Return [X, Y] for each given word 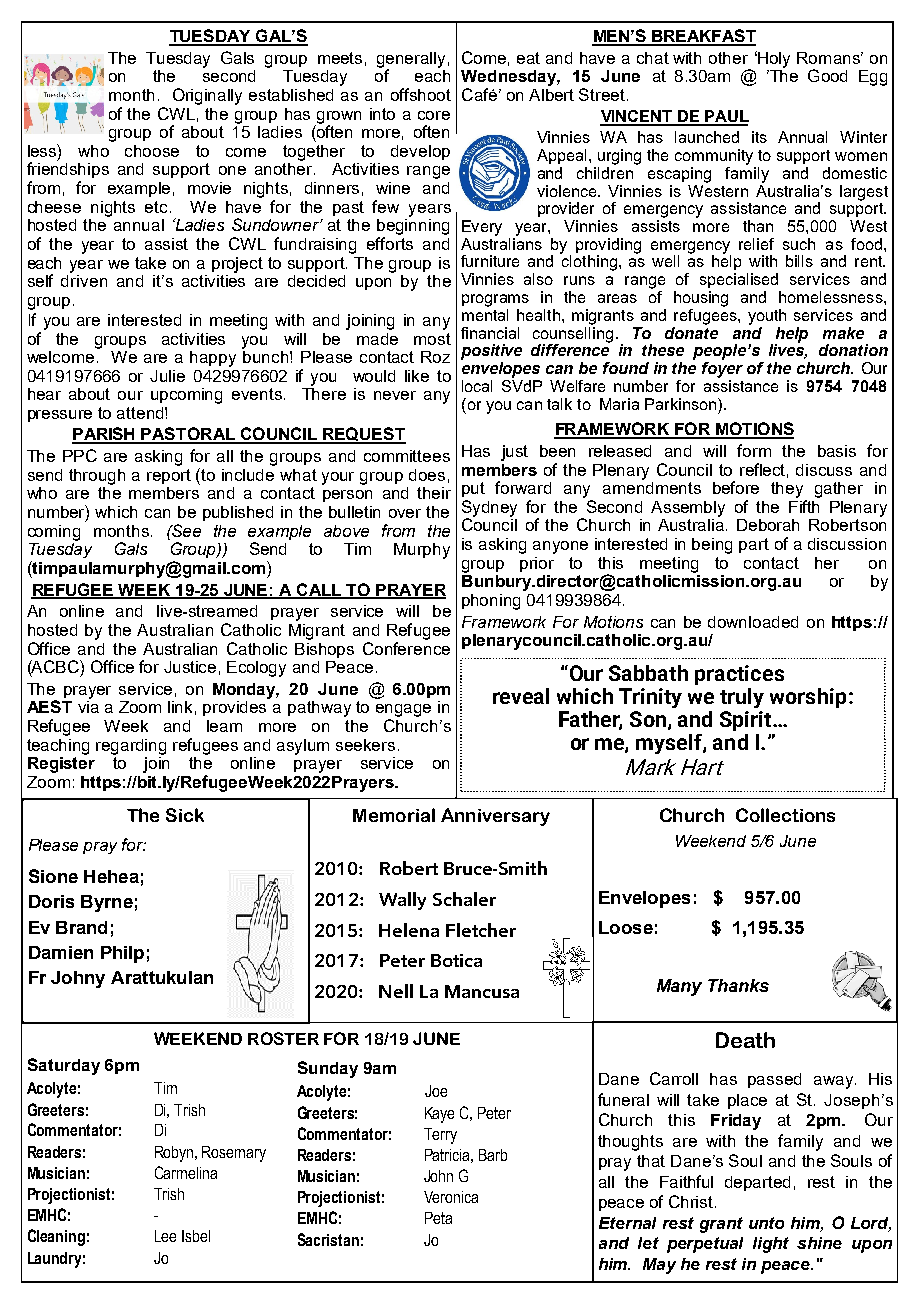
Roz [435, 357]
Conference [406, 647]
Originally [207, 96]
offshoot [421, 94]
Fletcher [481, 930]
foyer [722, 368]
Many [679, 987]
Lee [165, 1236]
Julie [167, 376]
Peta [438, 1218]
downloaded [753, 622]
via [88, 707]
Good [827, 75]
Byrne [107, 903]
